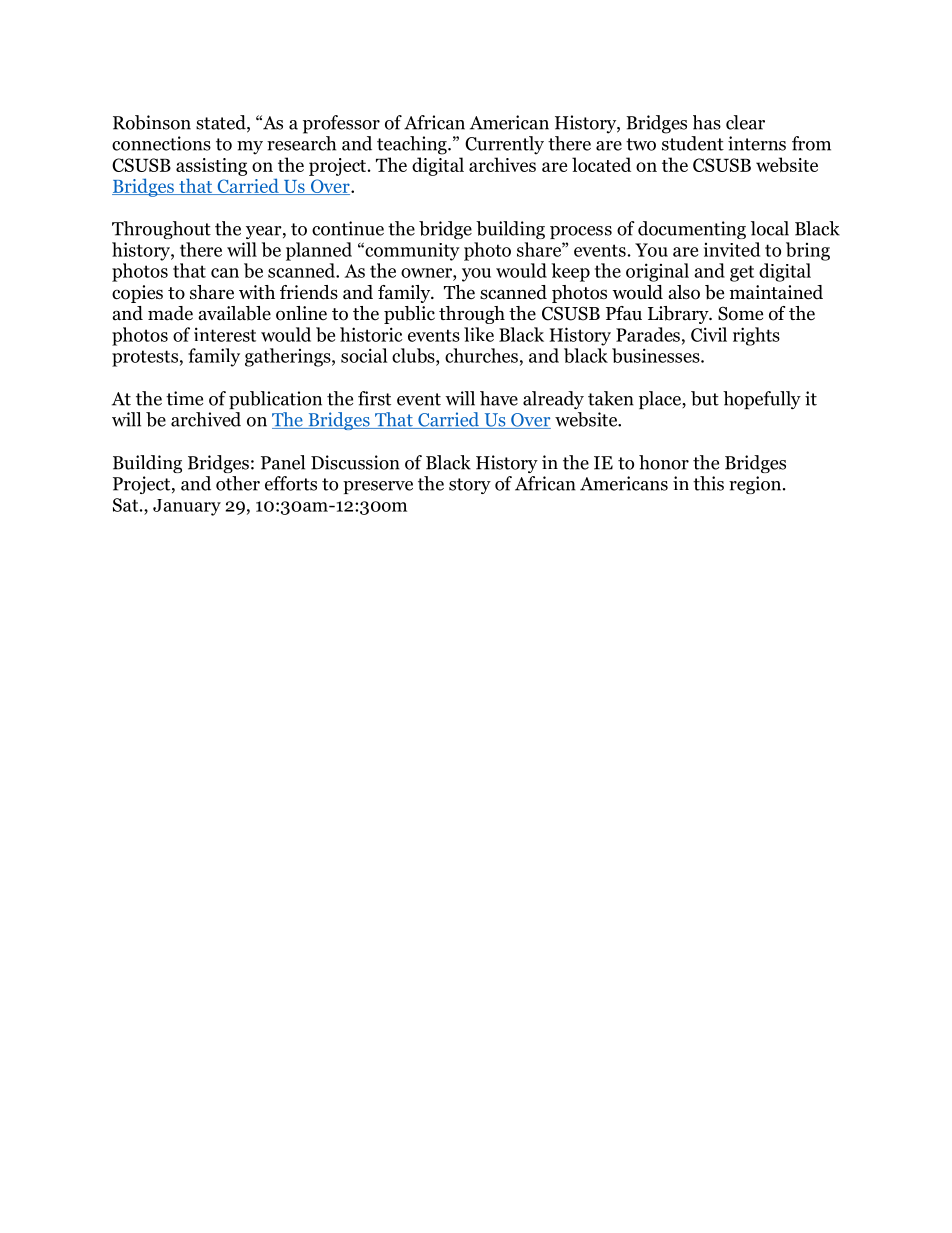 This page has height=1233, width=952. What do you see at coordinates (238, 483) in the page?
I see `other` at bounding box center [238, 483].
